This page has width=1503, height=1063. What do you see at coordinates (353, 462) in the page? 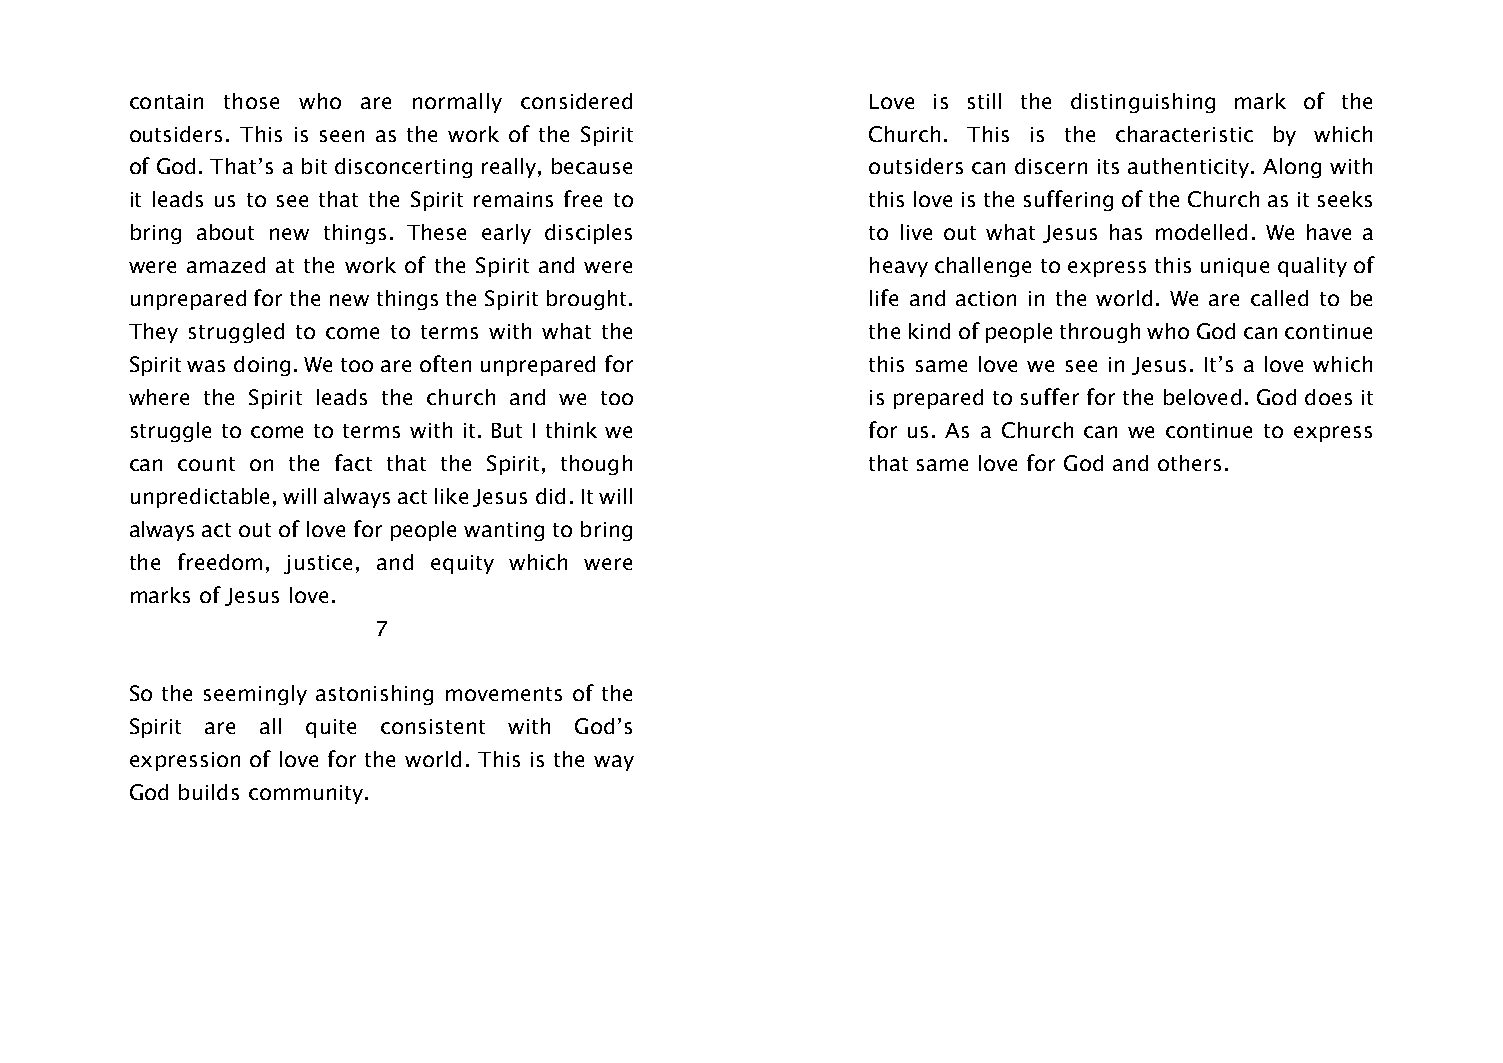
I see `fact` at bounding box center [353, 462].
